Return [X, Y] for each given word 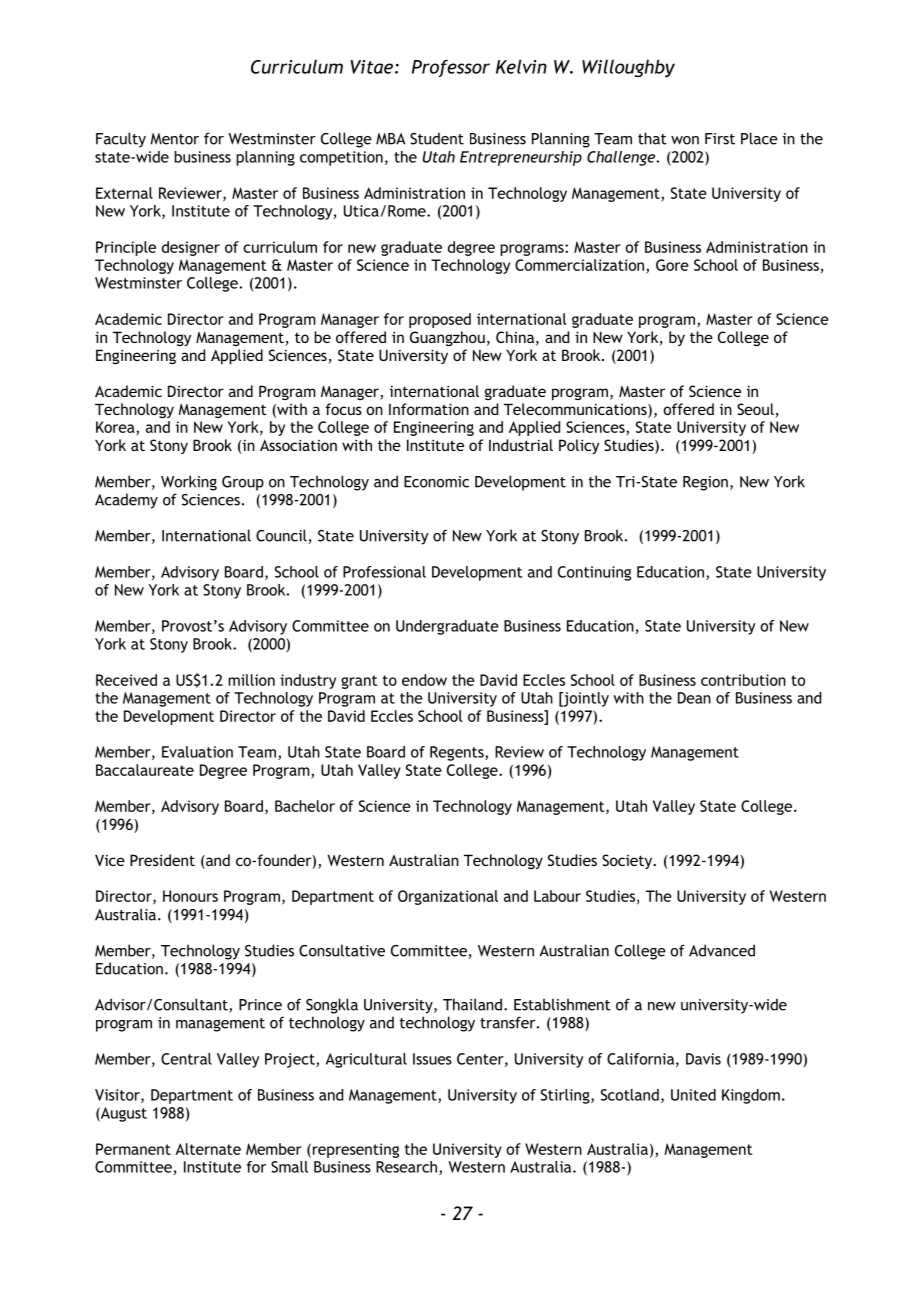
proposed [440, 320]
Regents [458, 753]
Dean [694, 698]
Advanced [722, 950]
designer [191, 248]
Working [189, 483]
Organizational [448, 897]
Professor [451, 68]
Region [705, 483]
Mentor [174, 139]
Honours [190, 896]
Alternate [208, 1149]
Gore [672, 265]
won [685, 140]
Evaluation [197, 752]
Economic [436, 482]
